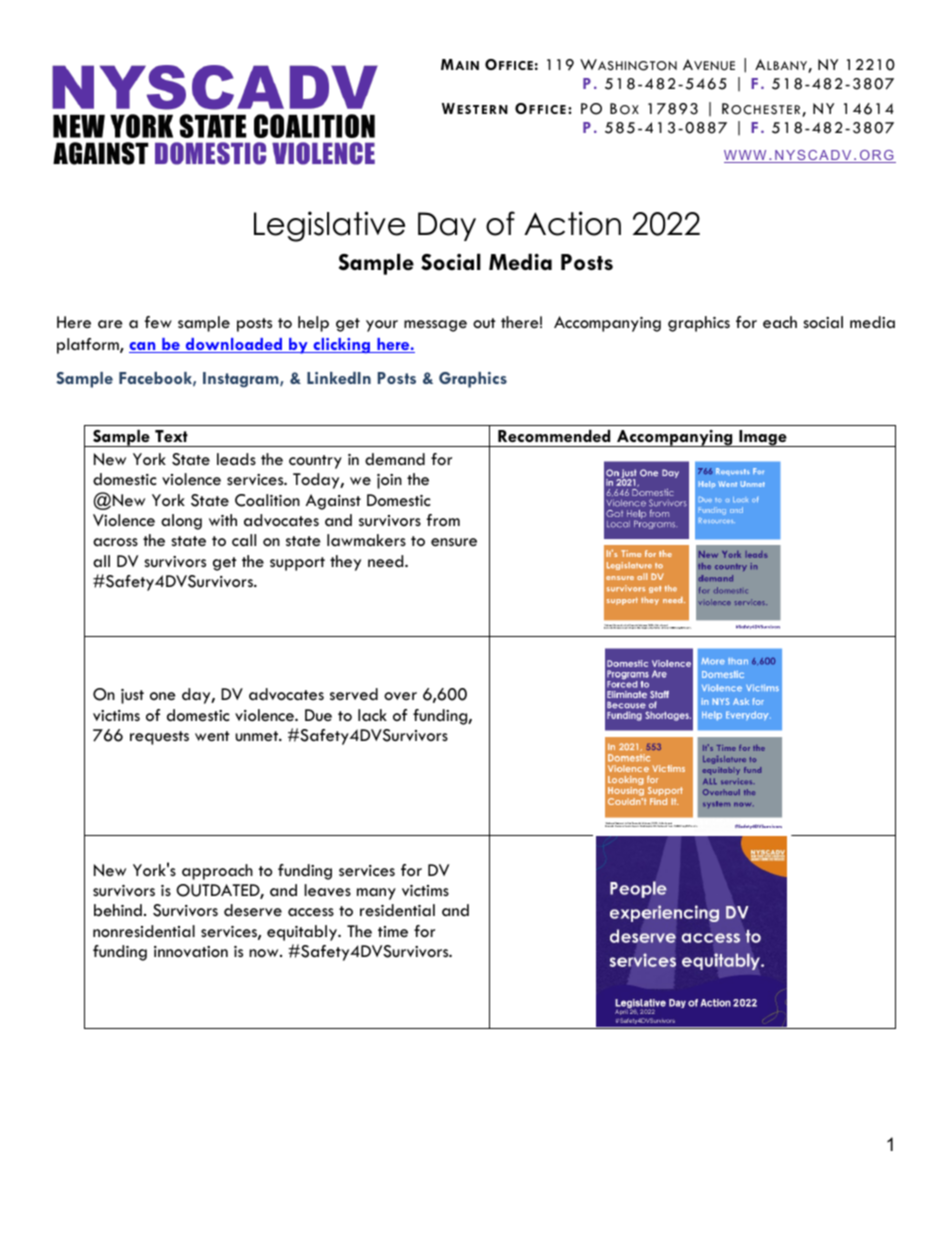  I want to click on Legislative, so click(329, 226).
